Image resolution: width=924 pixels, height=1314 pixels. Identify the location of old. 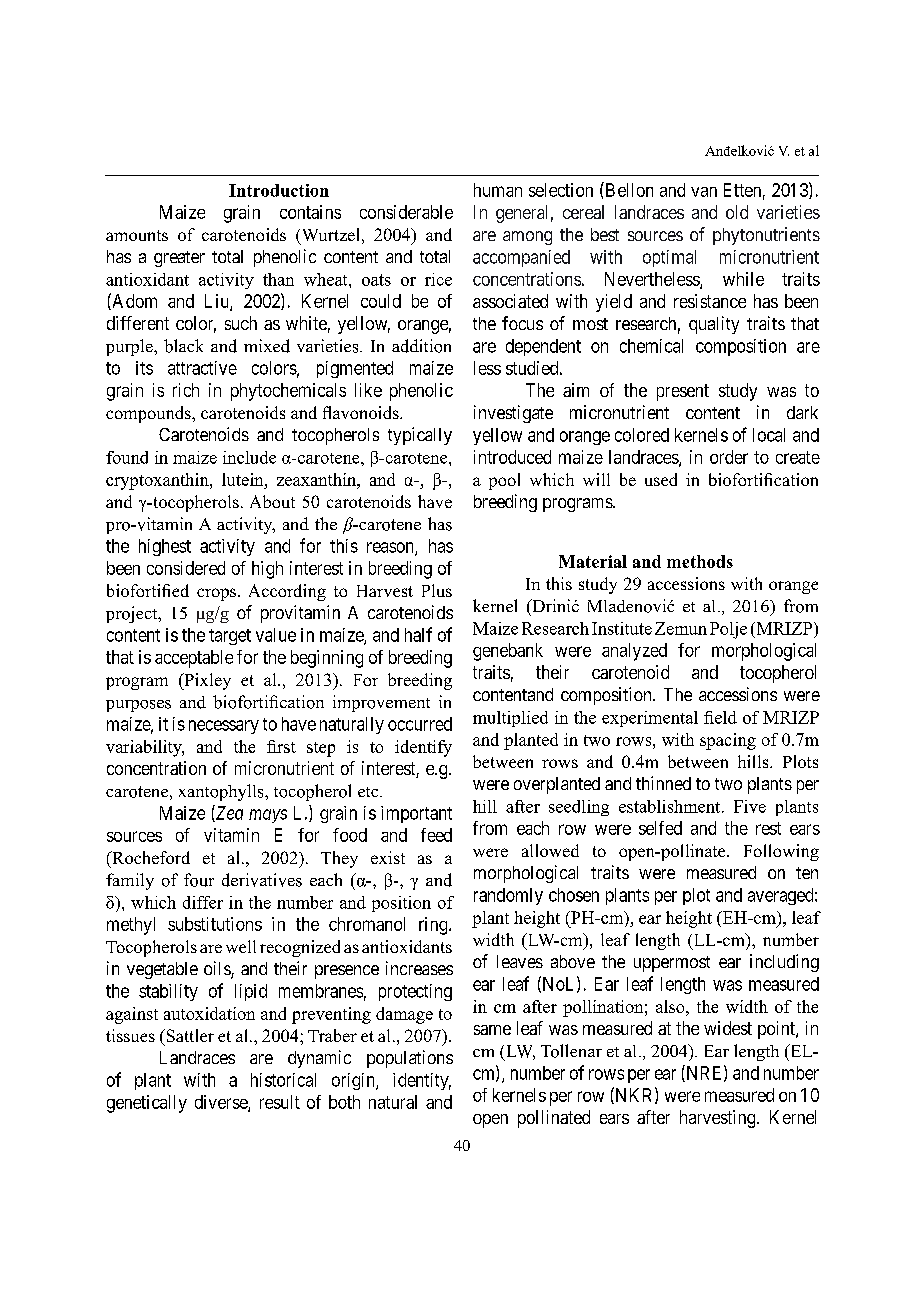
(737, 212).
